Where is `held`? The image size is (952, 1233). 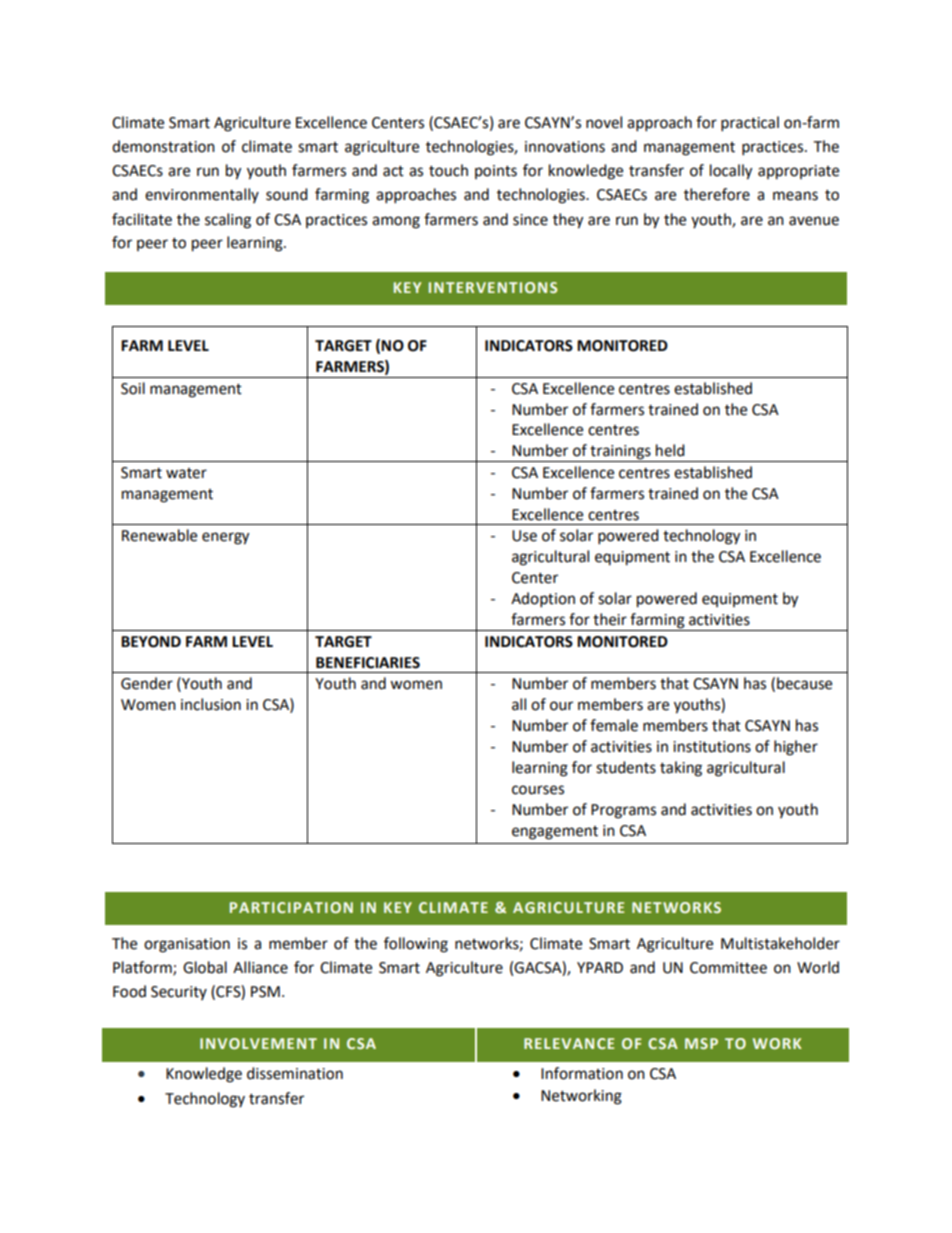 held is located at coordinates (670, 450).
